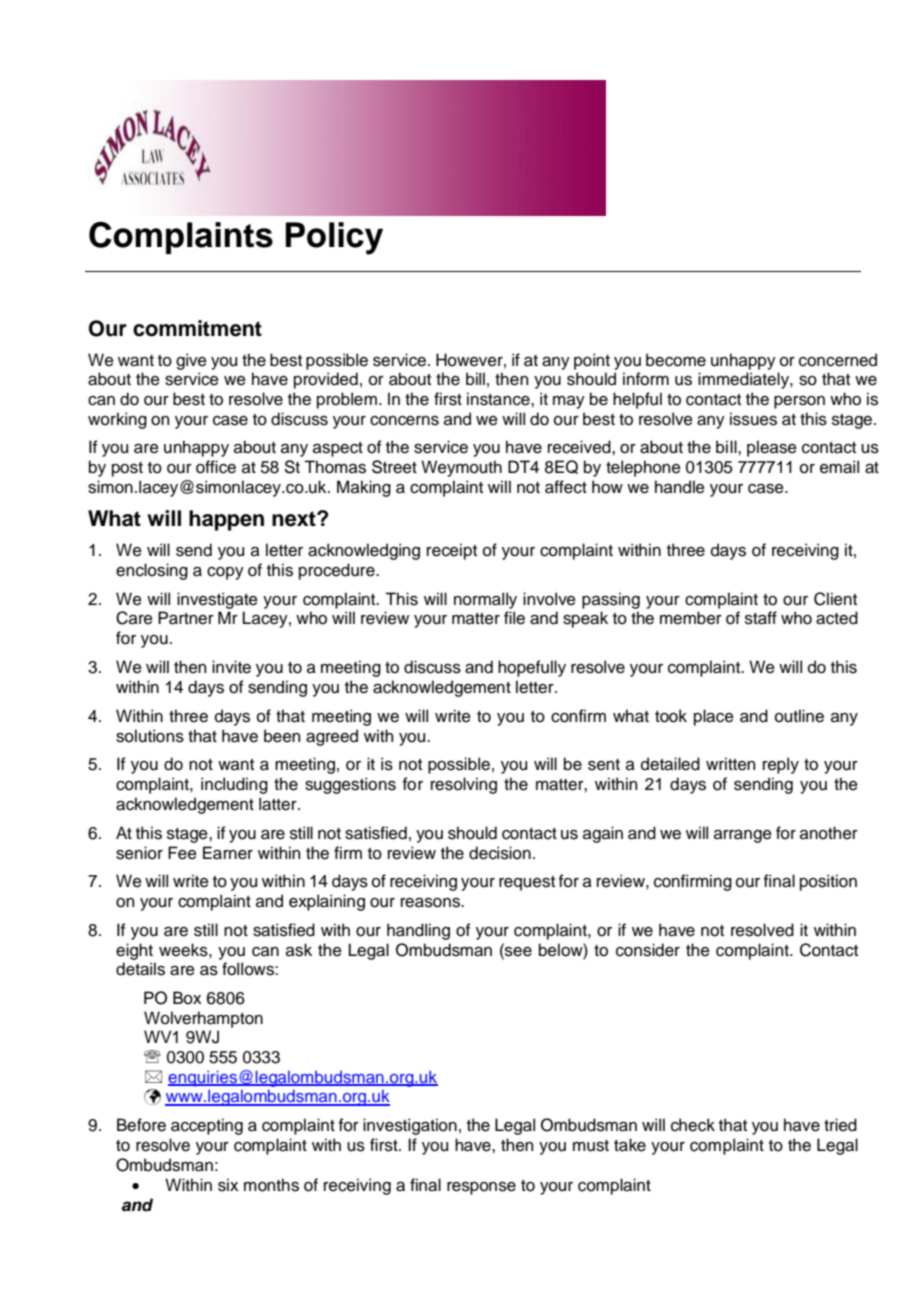 Image resolution: width=924 pixels, height=1308 pixels. Describe the element at coordinates (676, 360) in the screenshot. I see `become` at that location.
